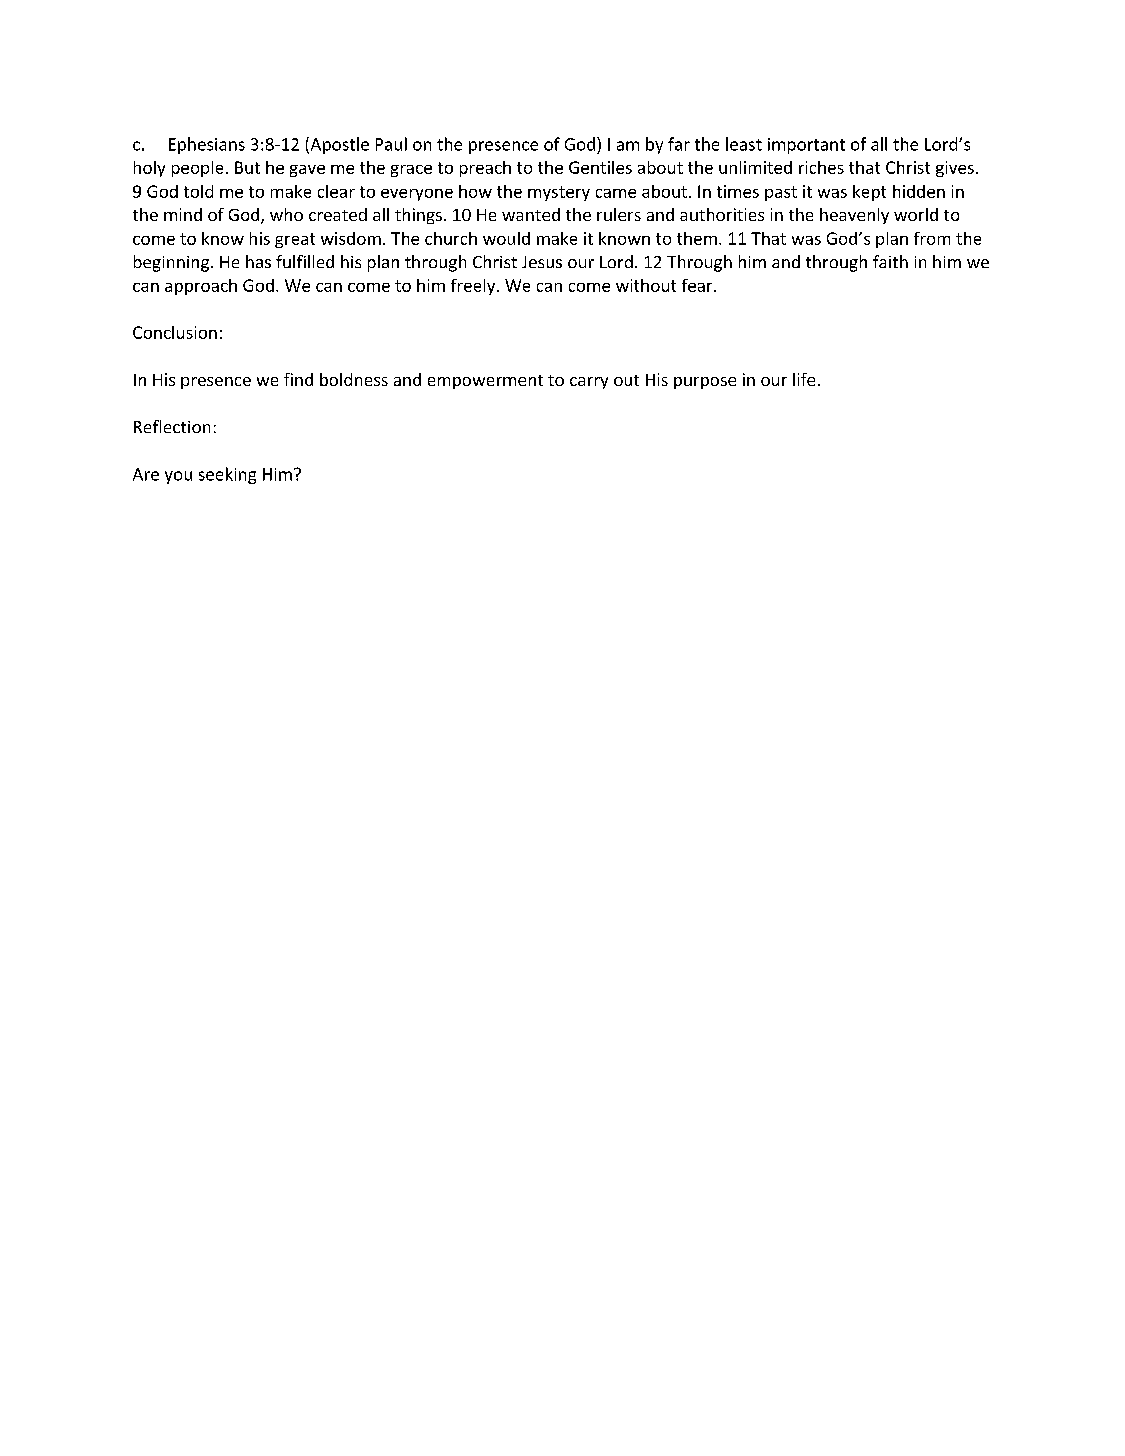 This screenshot has height=1456, width=1125. I want to click on approach, so click(201, 287).
